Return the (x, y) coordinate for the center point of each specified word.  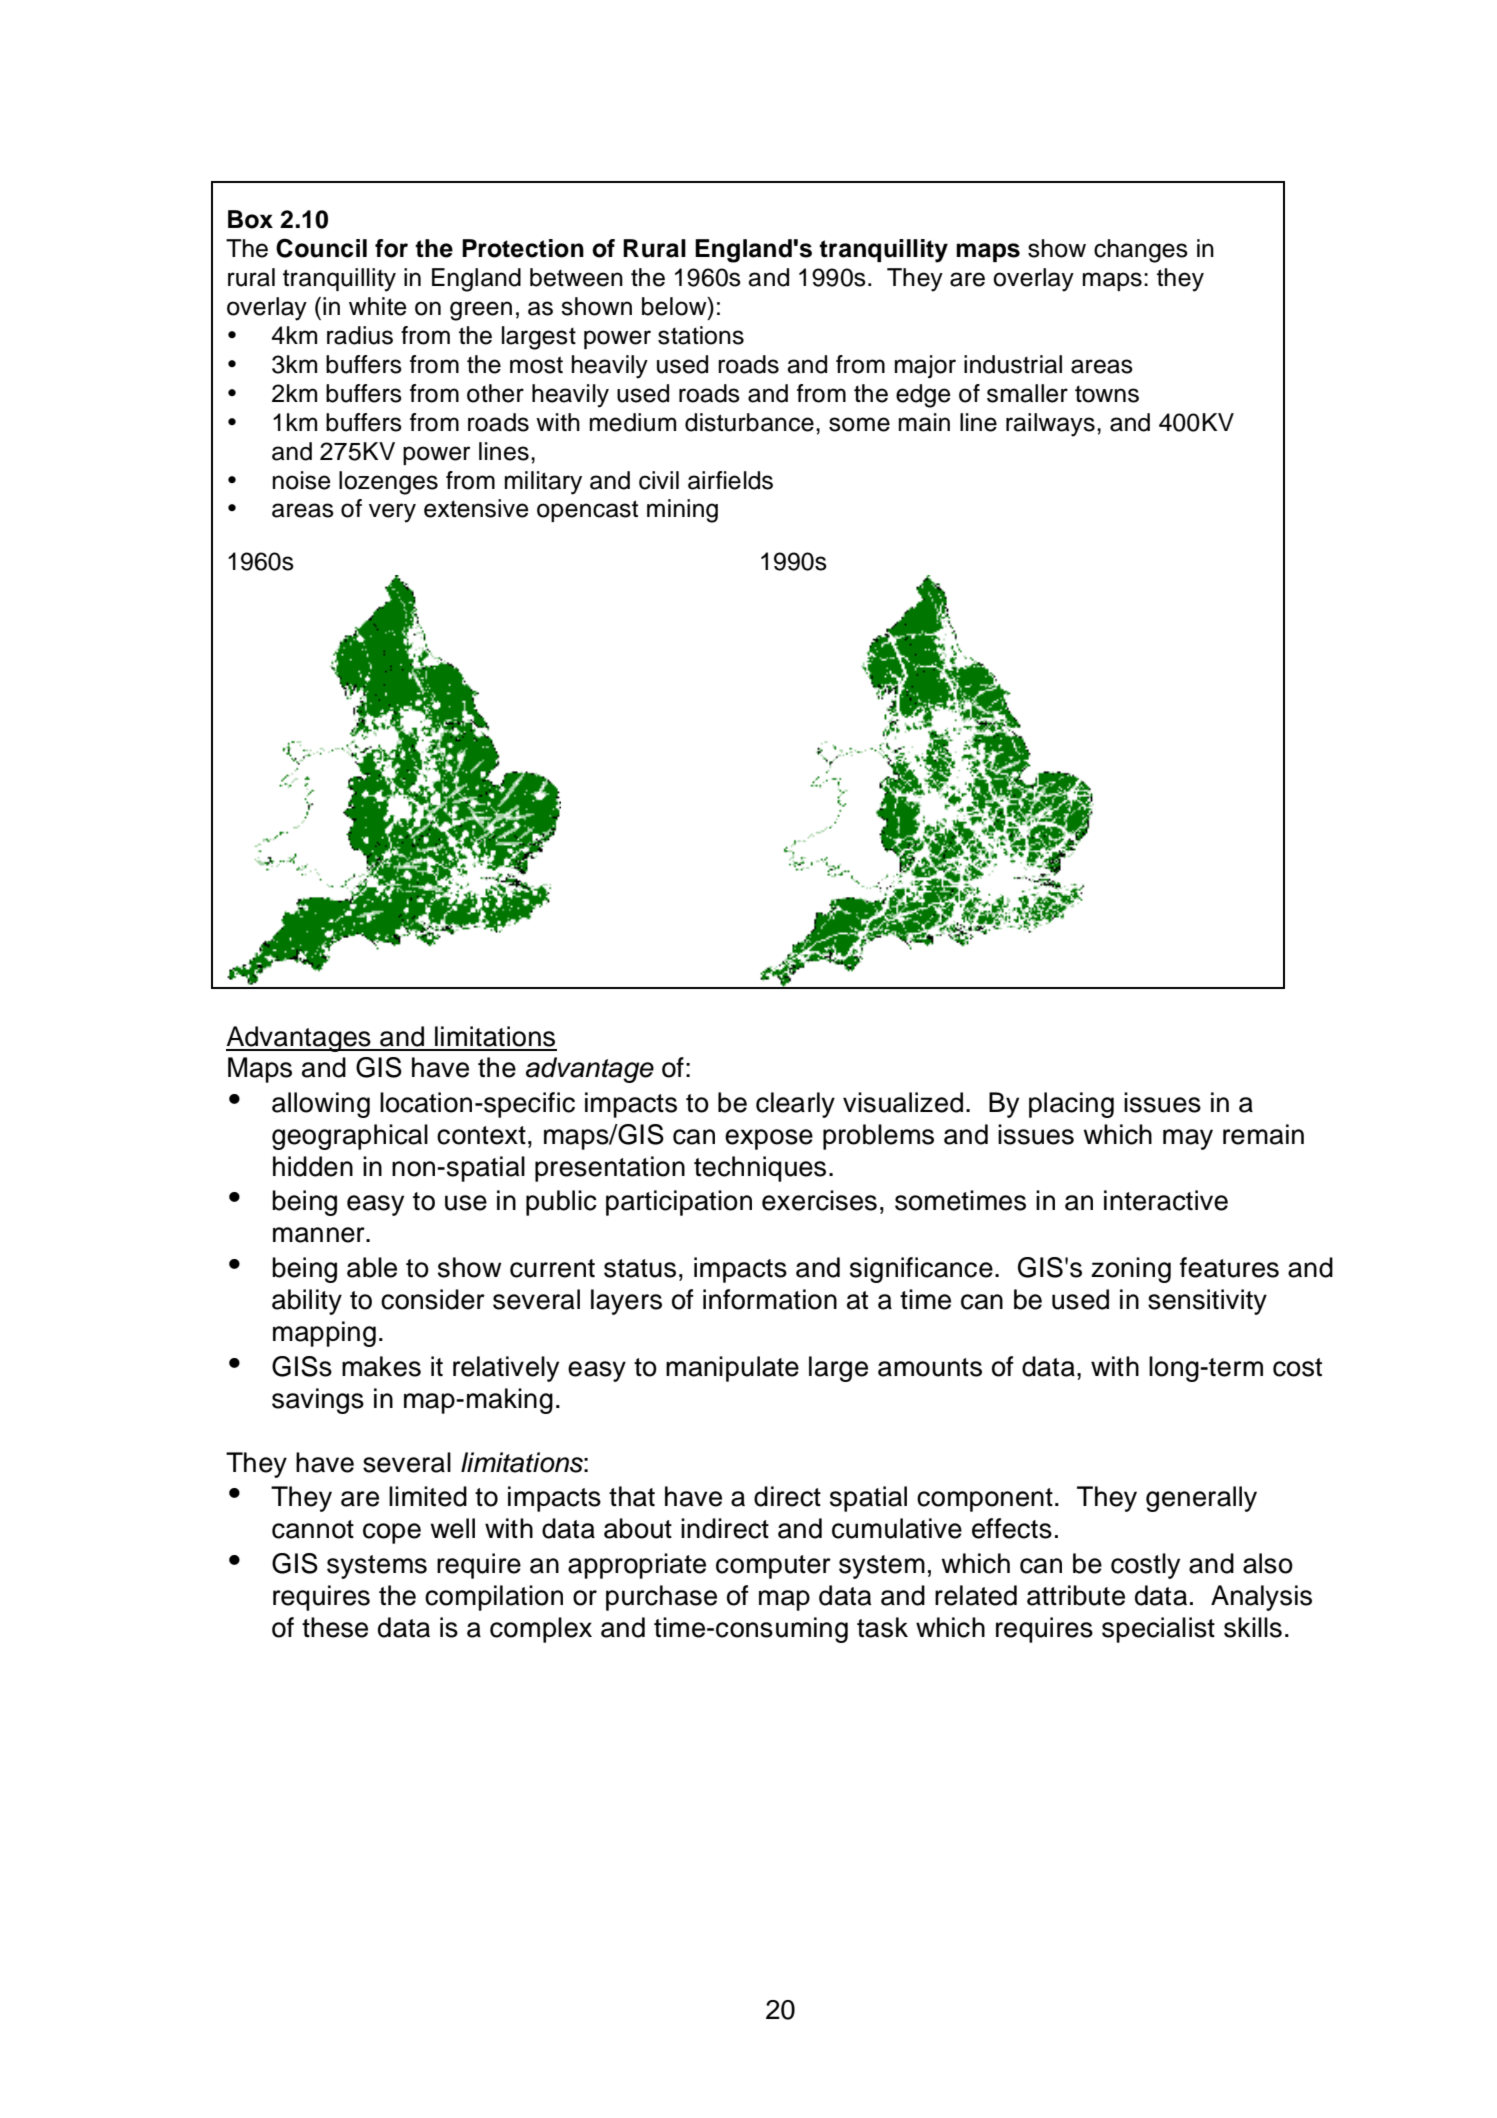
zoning (1131, 1270)
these (335, 1627)
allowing (321, 1105)
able (372, 1267)
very (392, 513)
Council (321, 248)
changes (1141, 251)
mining (682, 511)
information (770, 1299)
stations (701, 335)
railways (1050, 425)
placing (1071, 1105)
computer (773, 1567)
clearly (795, 1105)
